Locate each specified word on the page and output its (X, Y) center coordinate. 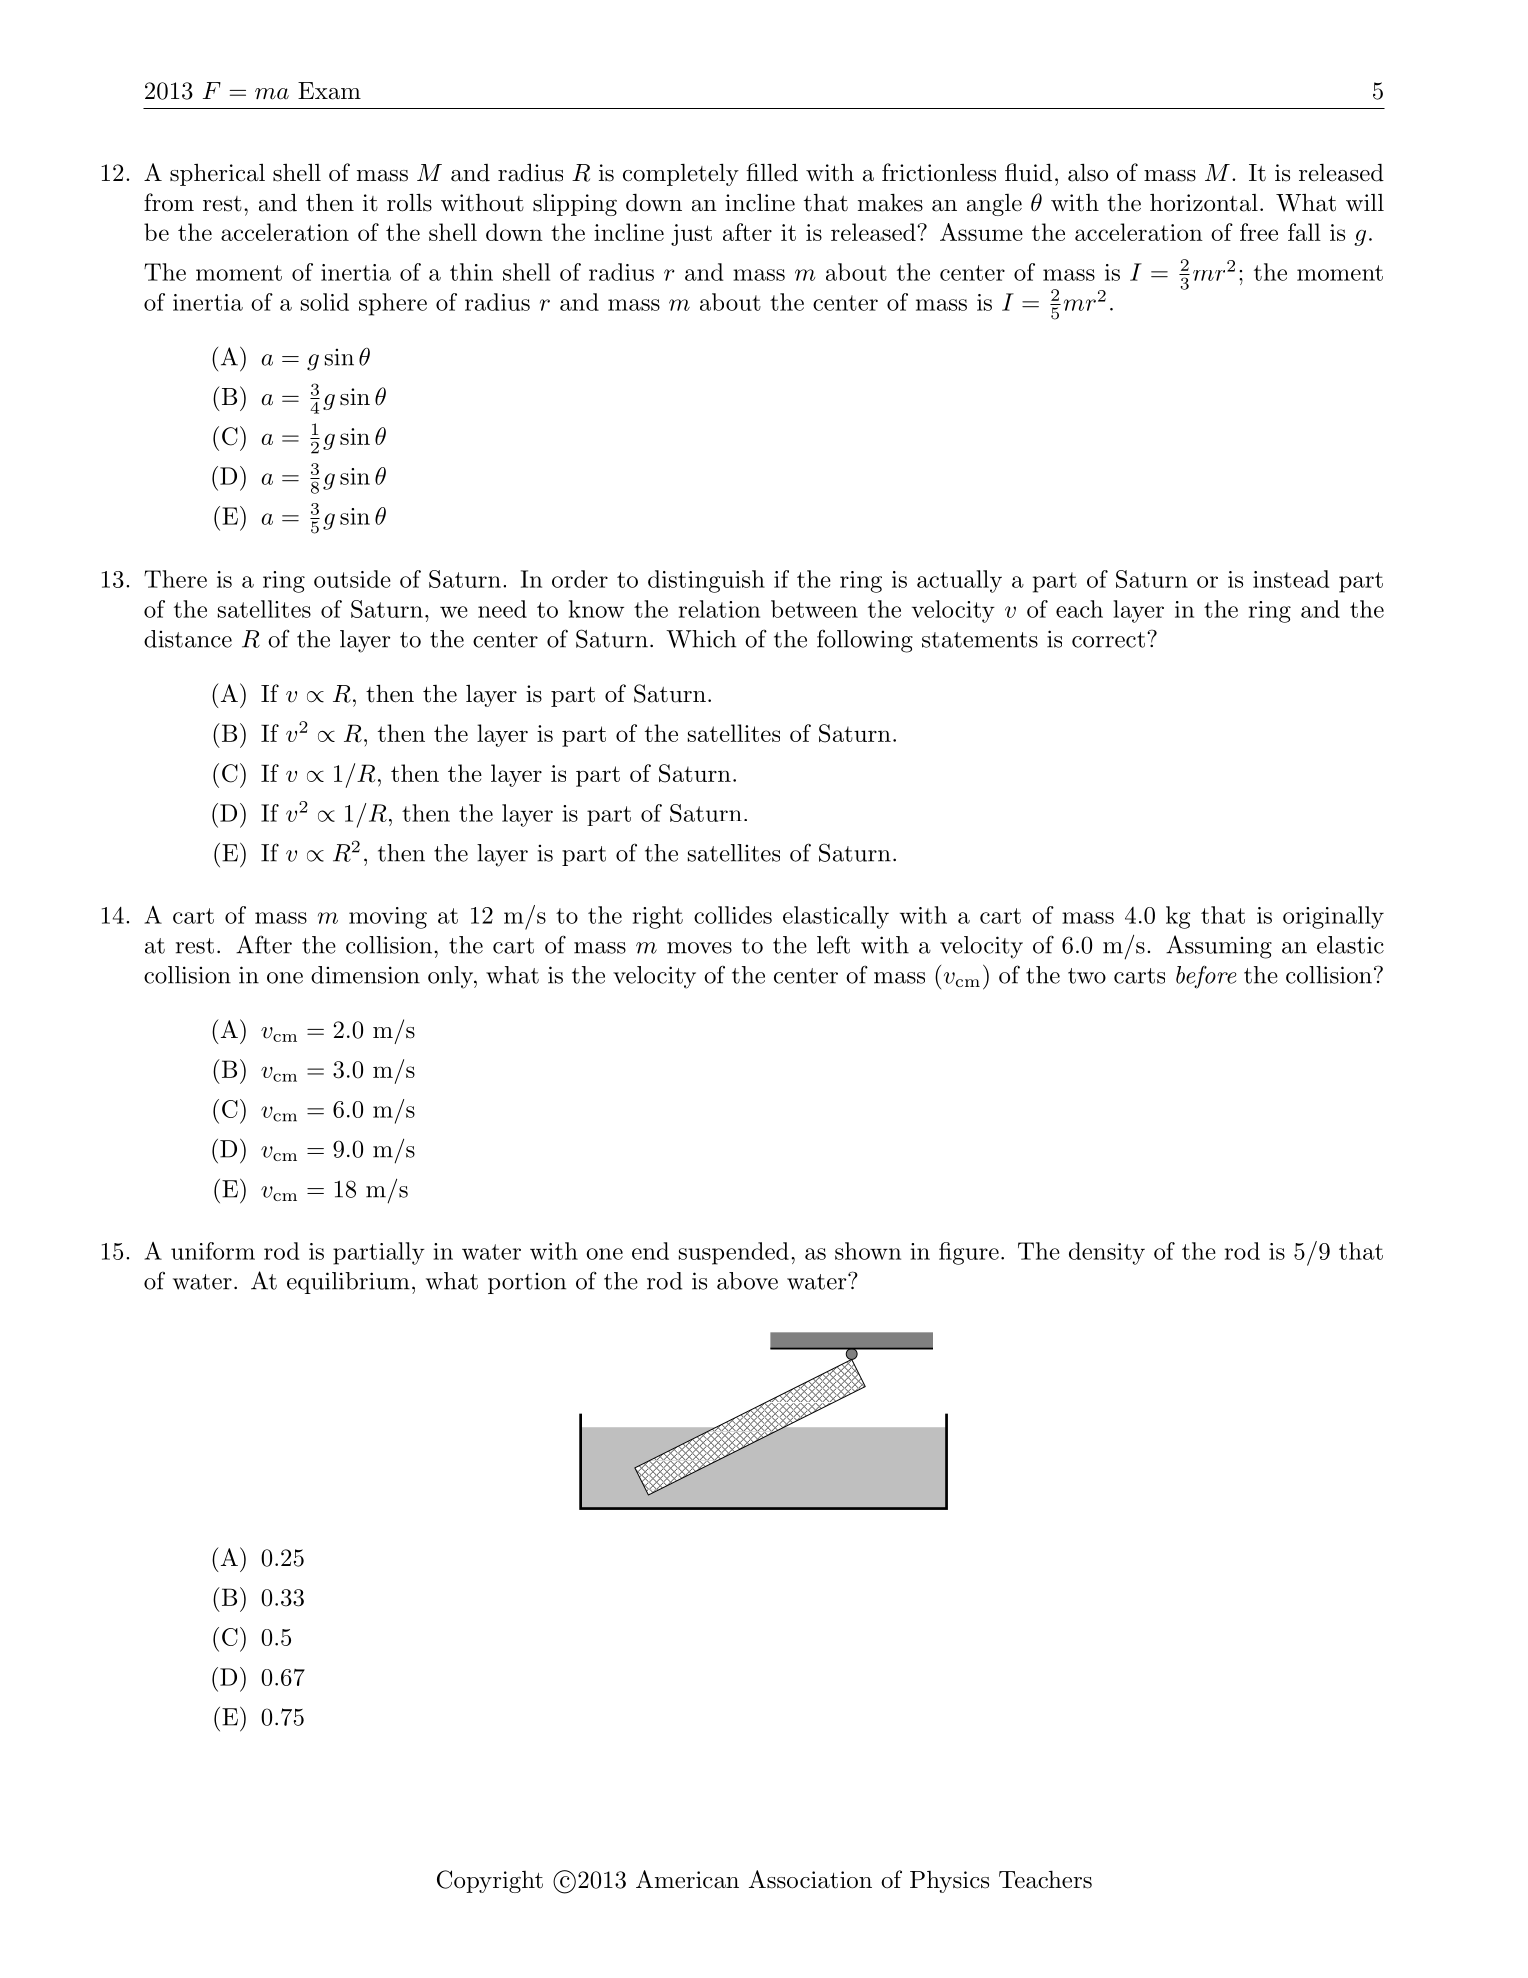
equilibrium (348, 1283)
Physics (949, 1882)
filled (772, 172)
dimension (365, 975)
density (1107, 1253)
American (687, 1879)
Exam (329, 91)
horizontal (1204, 202)
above (747, 1281)
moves (699, 948)
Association (810, 1879)
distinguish (706, 581)
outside (352, 579)
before (1206, 977)
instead (1291, 579)
